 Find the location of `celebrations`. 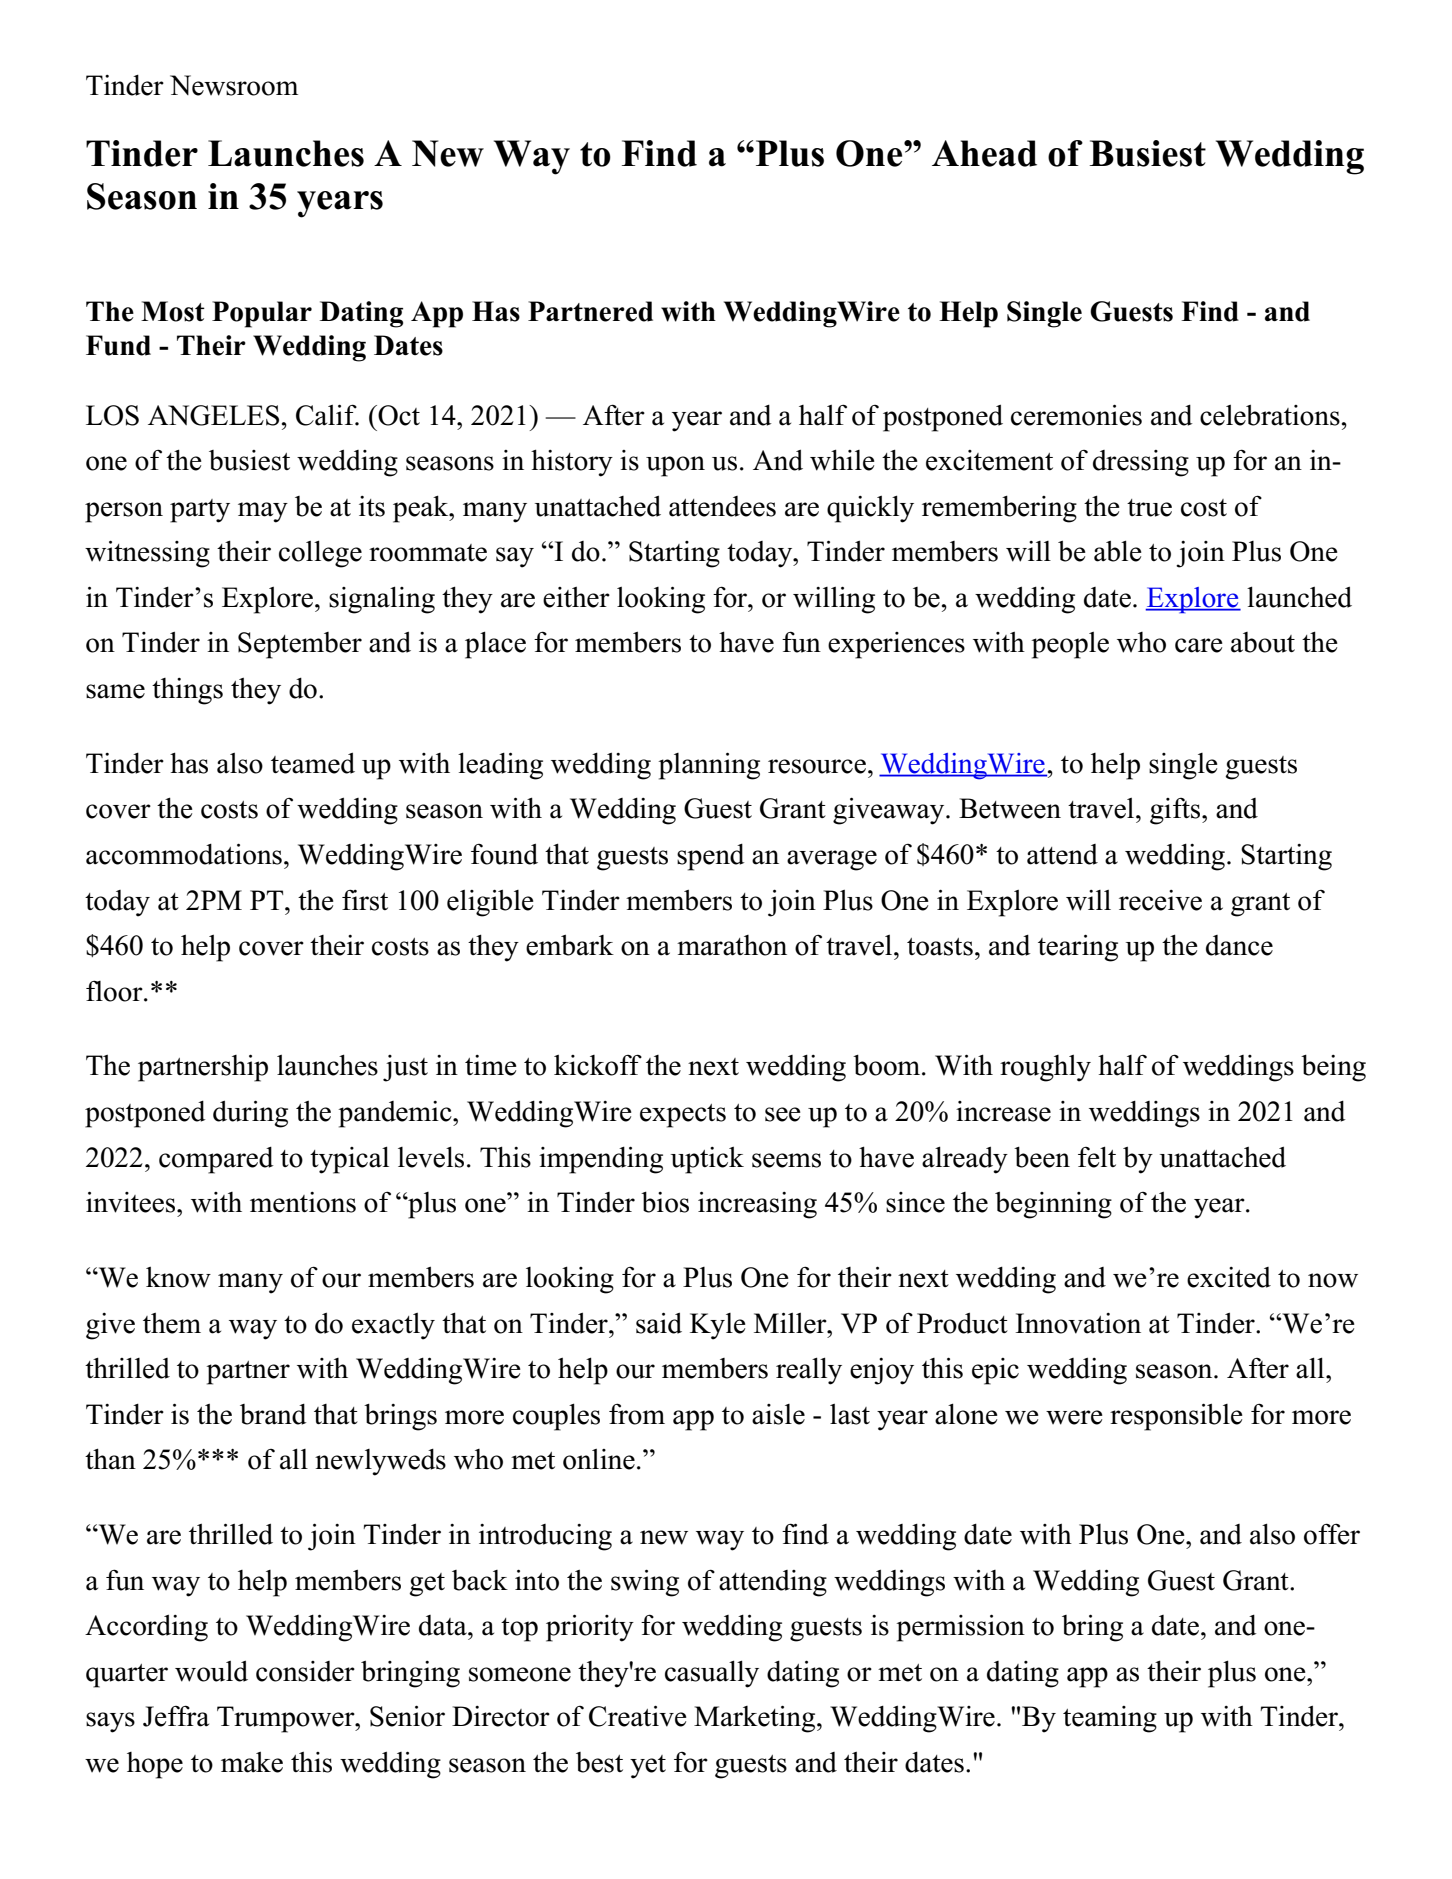

celebrations is located at coordinates (1270, 415).
